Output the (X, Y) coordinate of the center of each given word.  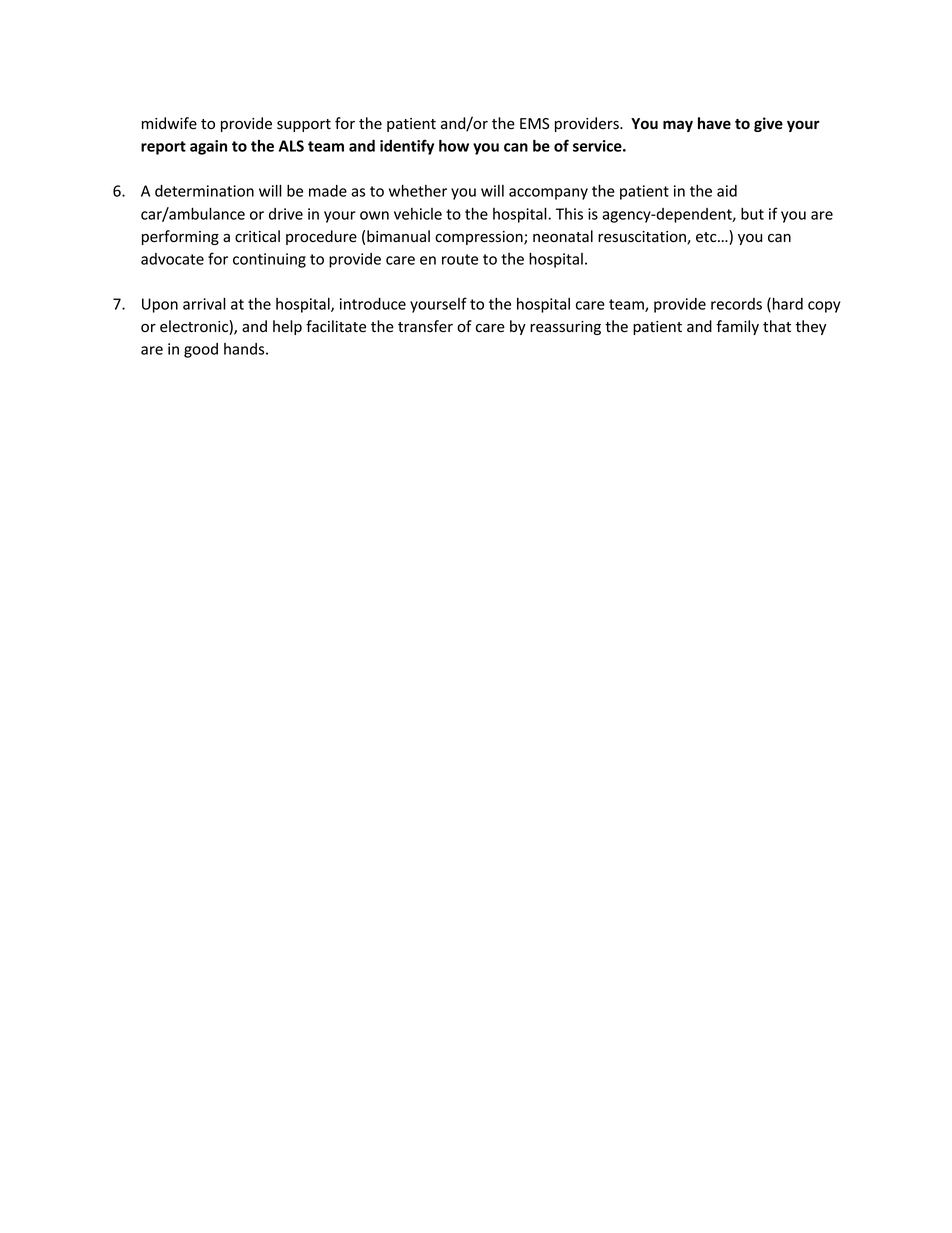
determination (204, 191)
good (201, 350)
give (768, 124)
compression (480, 238)
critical (257, 236)
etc (707, 237)
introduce (373, 304)
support (304, 125)
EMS (534, 124)
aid (727, 191)
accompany (548, 194)
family (737, 327)
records (736, 304)
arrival (204, 303)
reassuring (565, 328)
